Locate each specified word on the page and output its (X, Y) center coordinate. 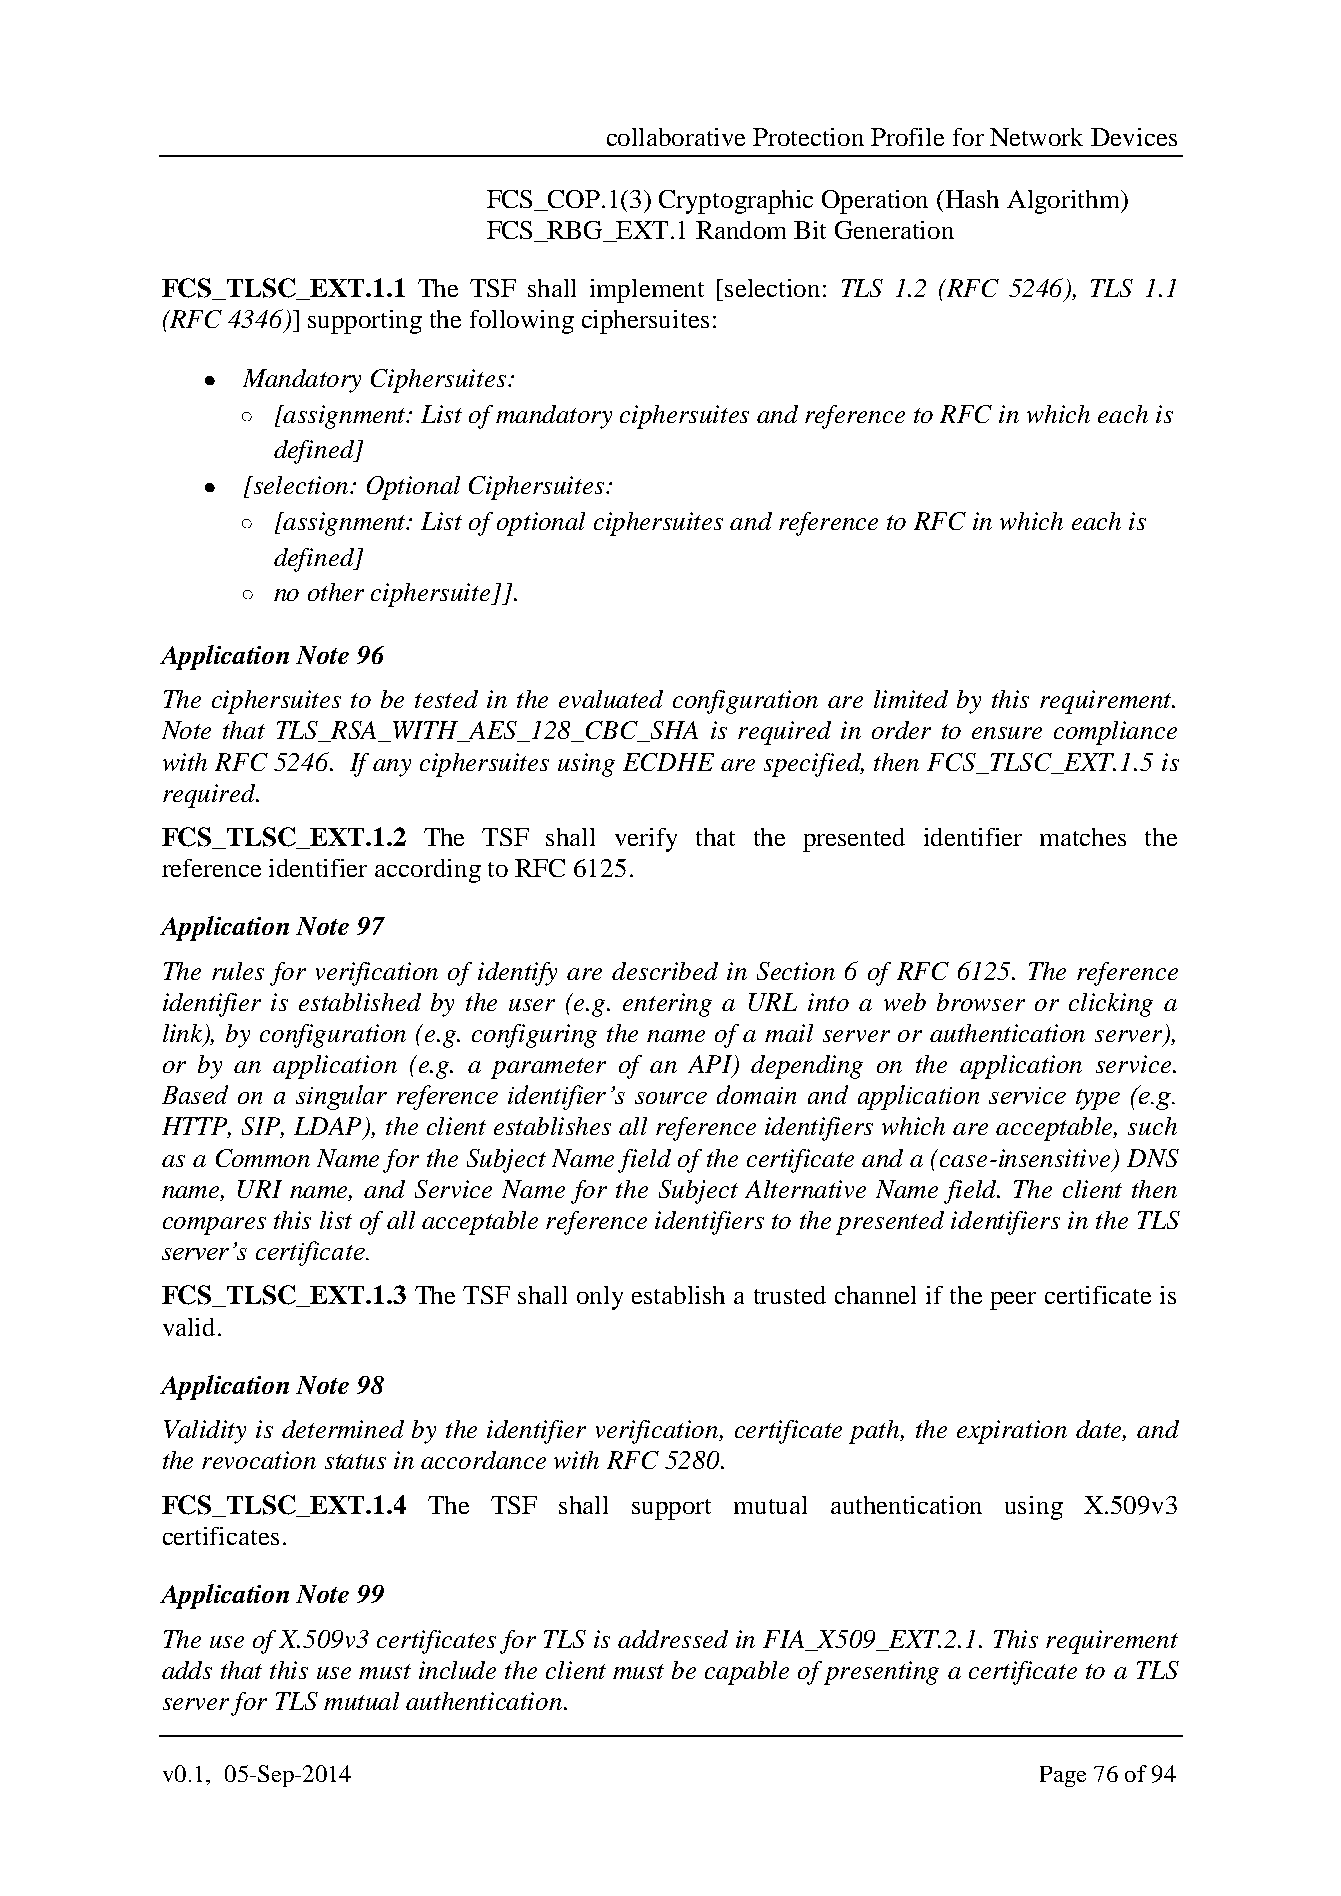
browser (981, 1002)
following (522, 322)
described (665, 971)
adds (187, 1670)
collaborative (676, 137)
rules (238, 971)
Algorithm (1065, 202)
